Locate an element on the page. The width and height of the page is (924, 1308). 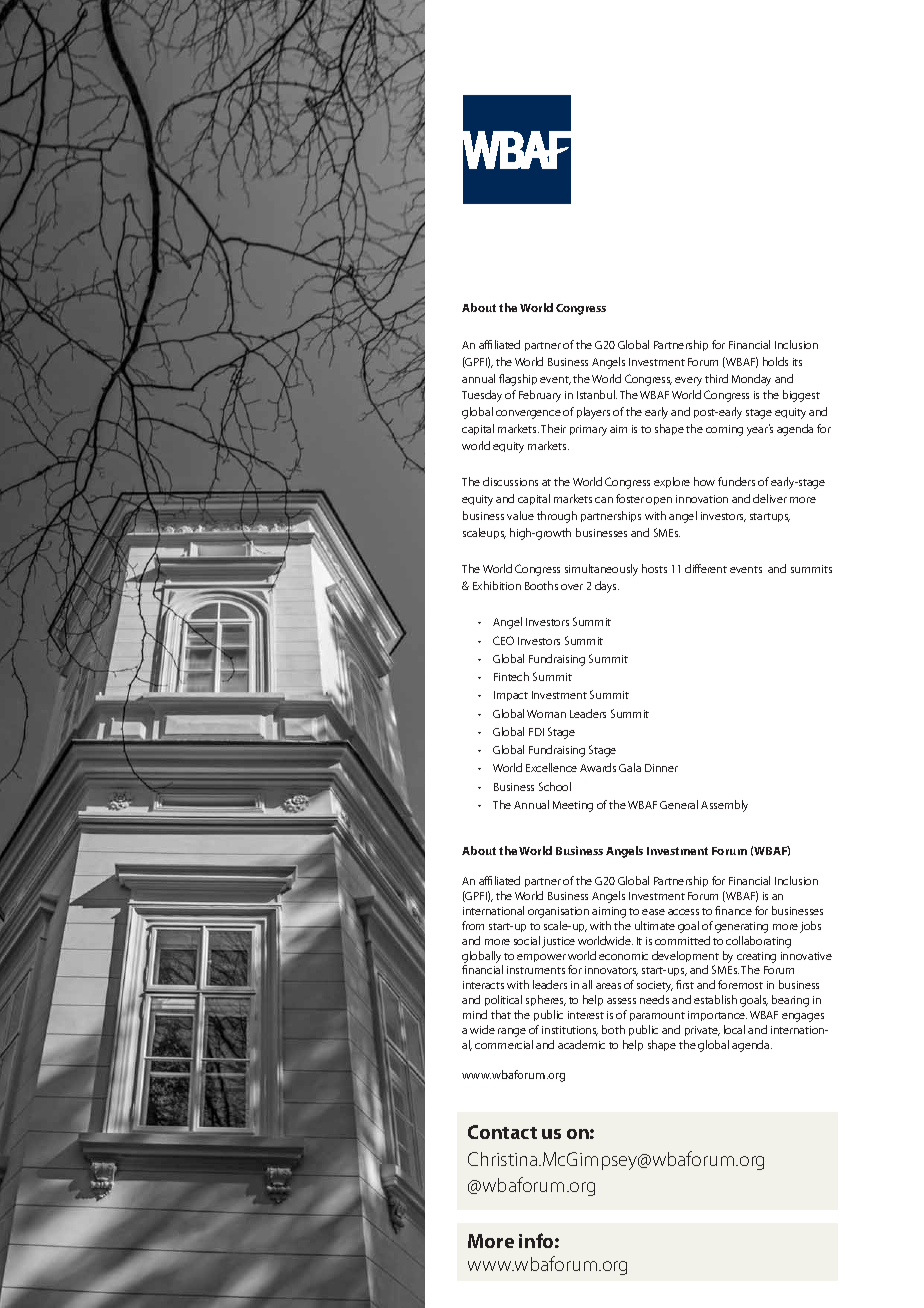
Istanbul is located at coordinates (597, 394).
